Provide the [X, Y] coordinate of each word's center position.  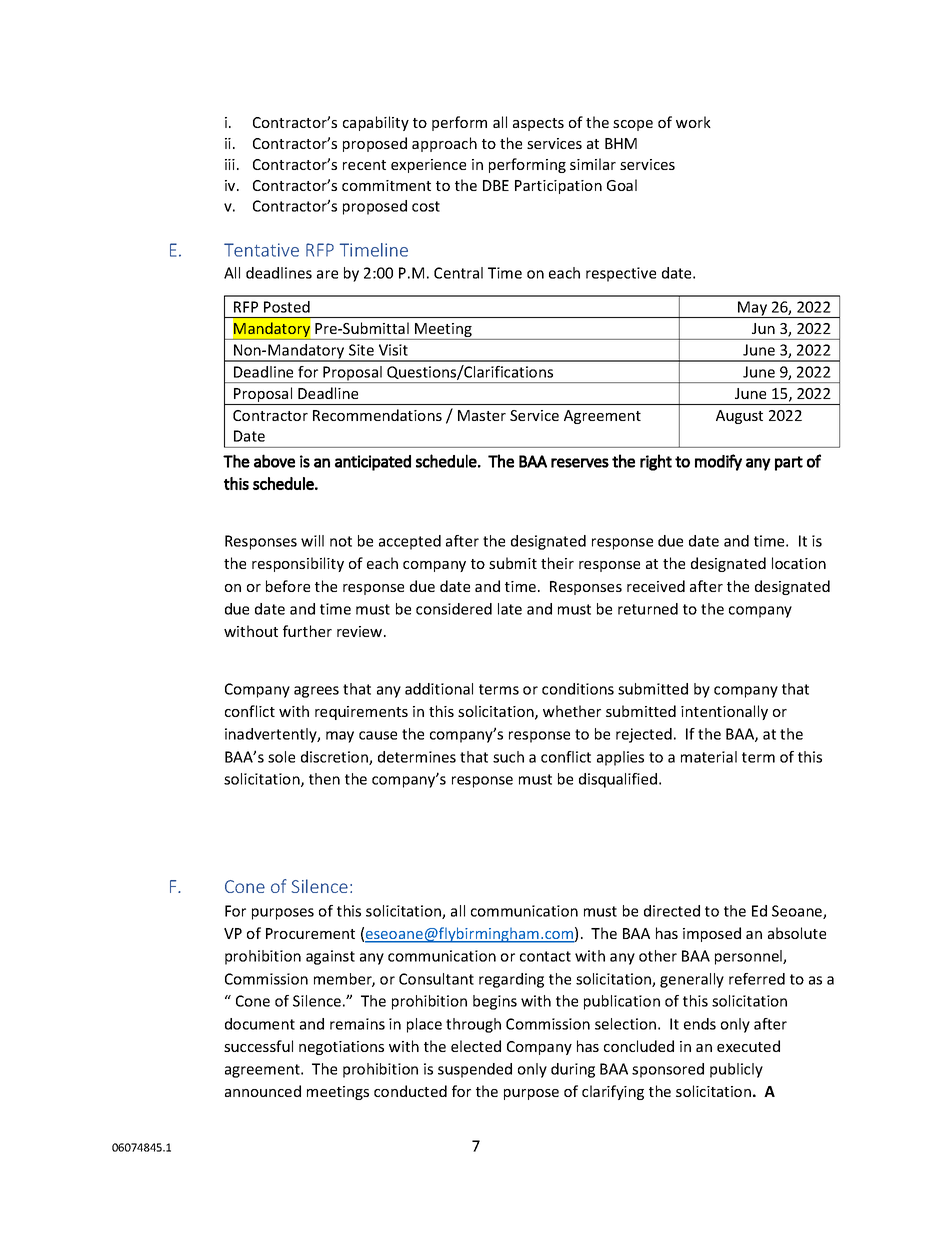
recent [364, 165]
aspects [538, 124]
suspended [475, 1070]
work [693, 122]
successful [258, 1046]
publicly [736, 1070]
